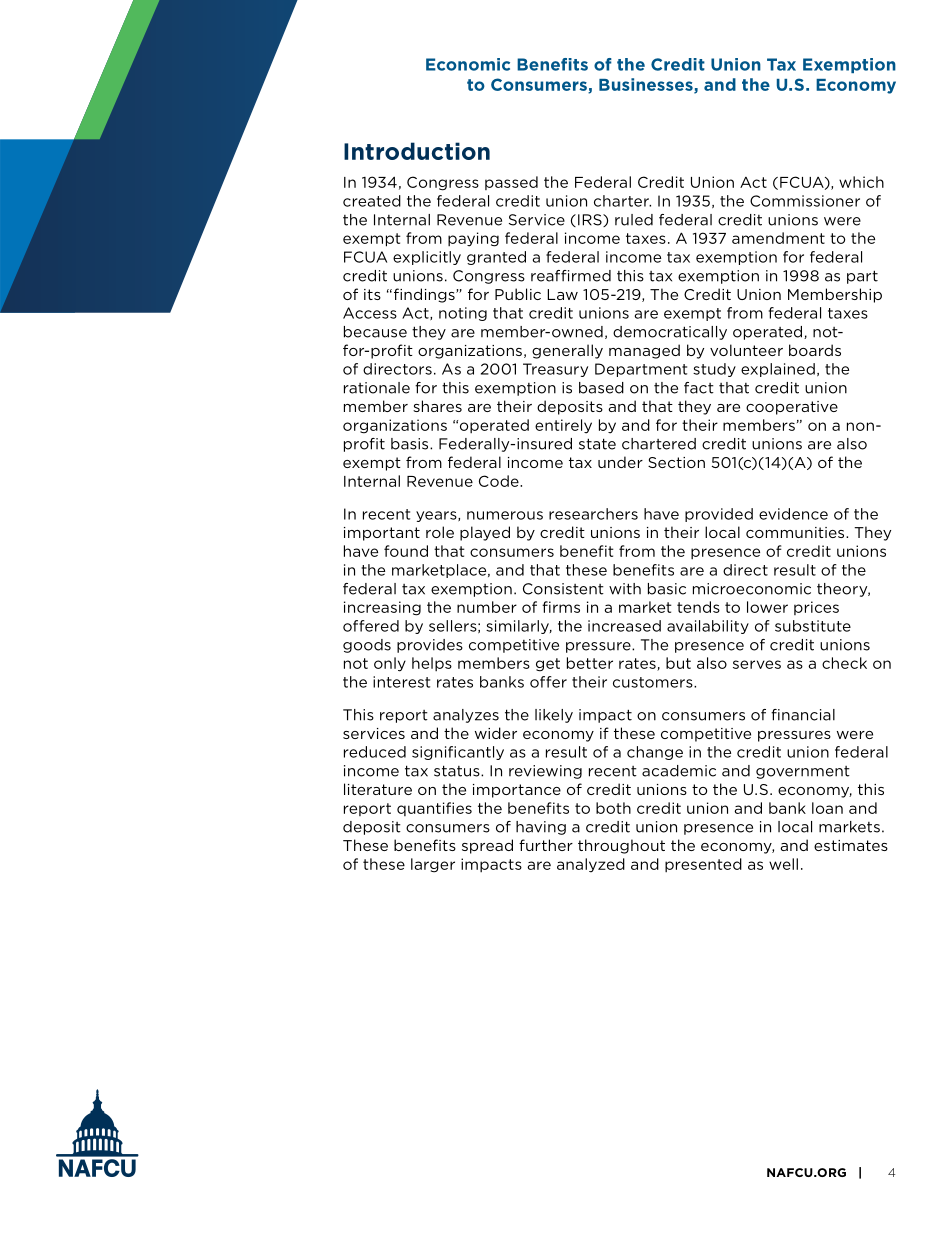  Describe the element at coordinates (861, 182) in the screenshot. I see `which` at that location.
